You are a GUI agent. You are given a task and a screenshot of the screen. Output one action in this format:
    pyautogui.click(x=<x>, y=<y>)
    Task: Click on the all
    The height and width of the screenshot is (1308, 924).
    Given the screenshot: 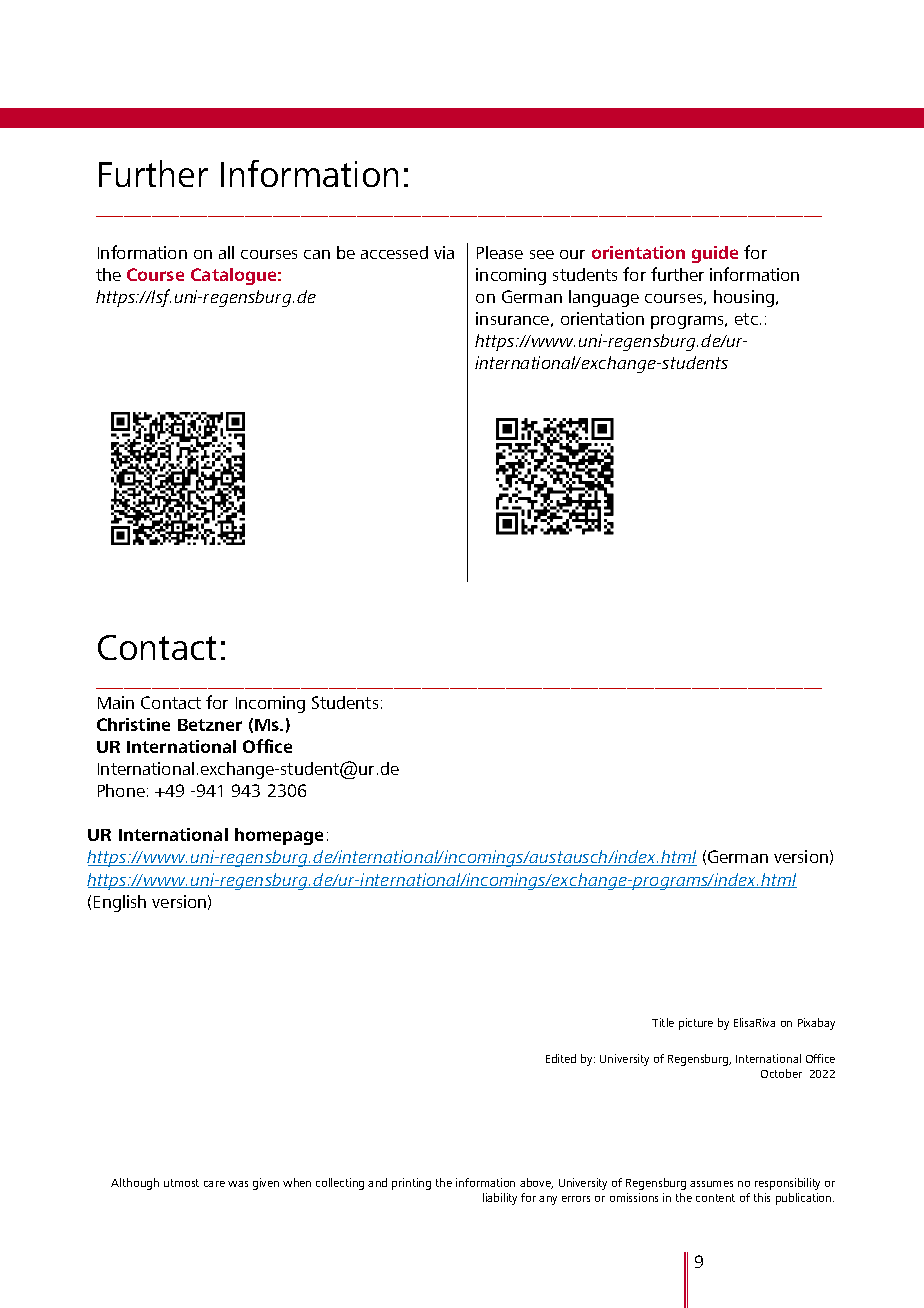 What is the action you would take?
    pyautogui.click(x=226, y=252)
